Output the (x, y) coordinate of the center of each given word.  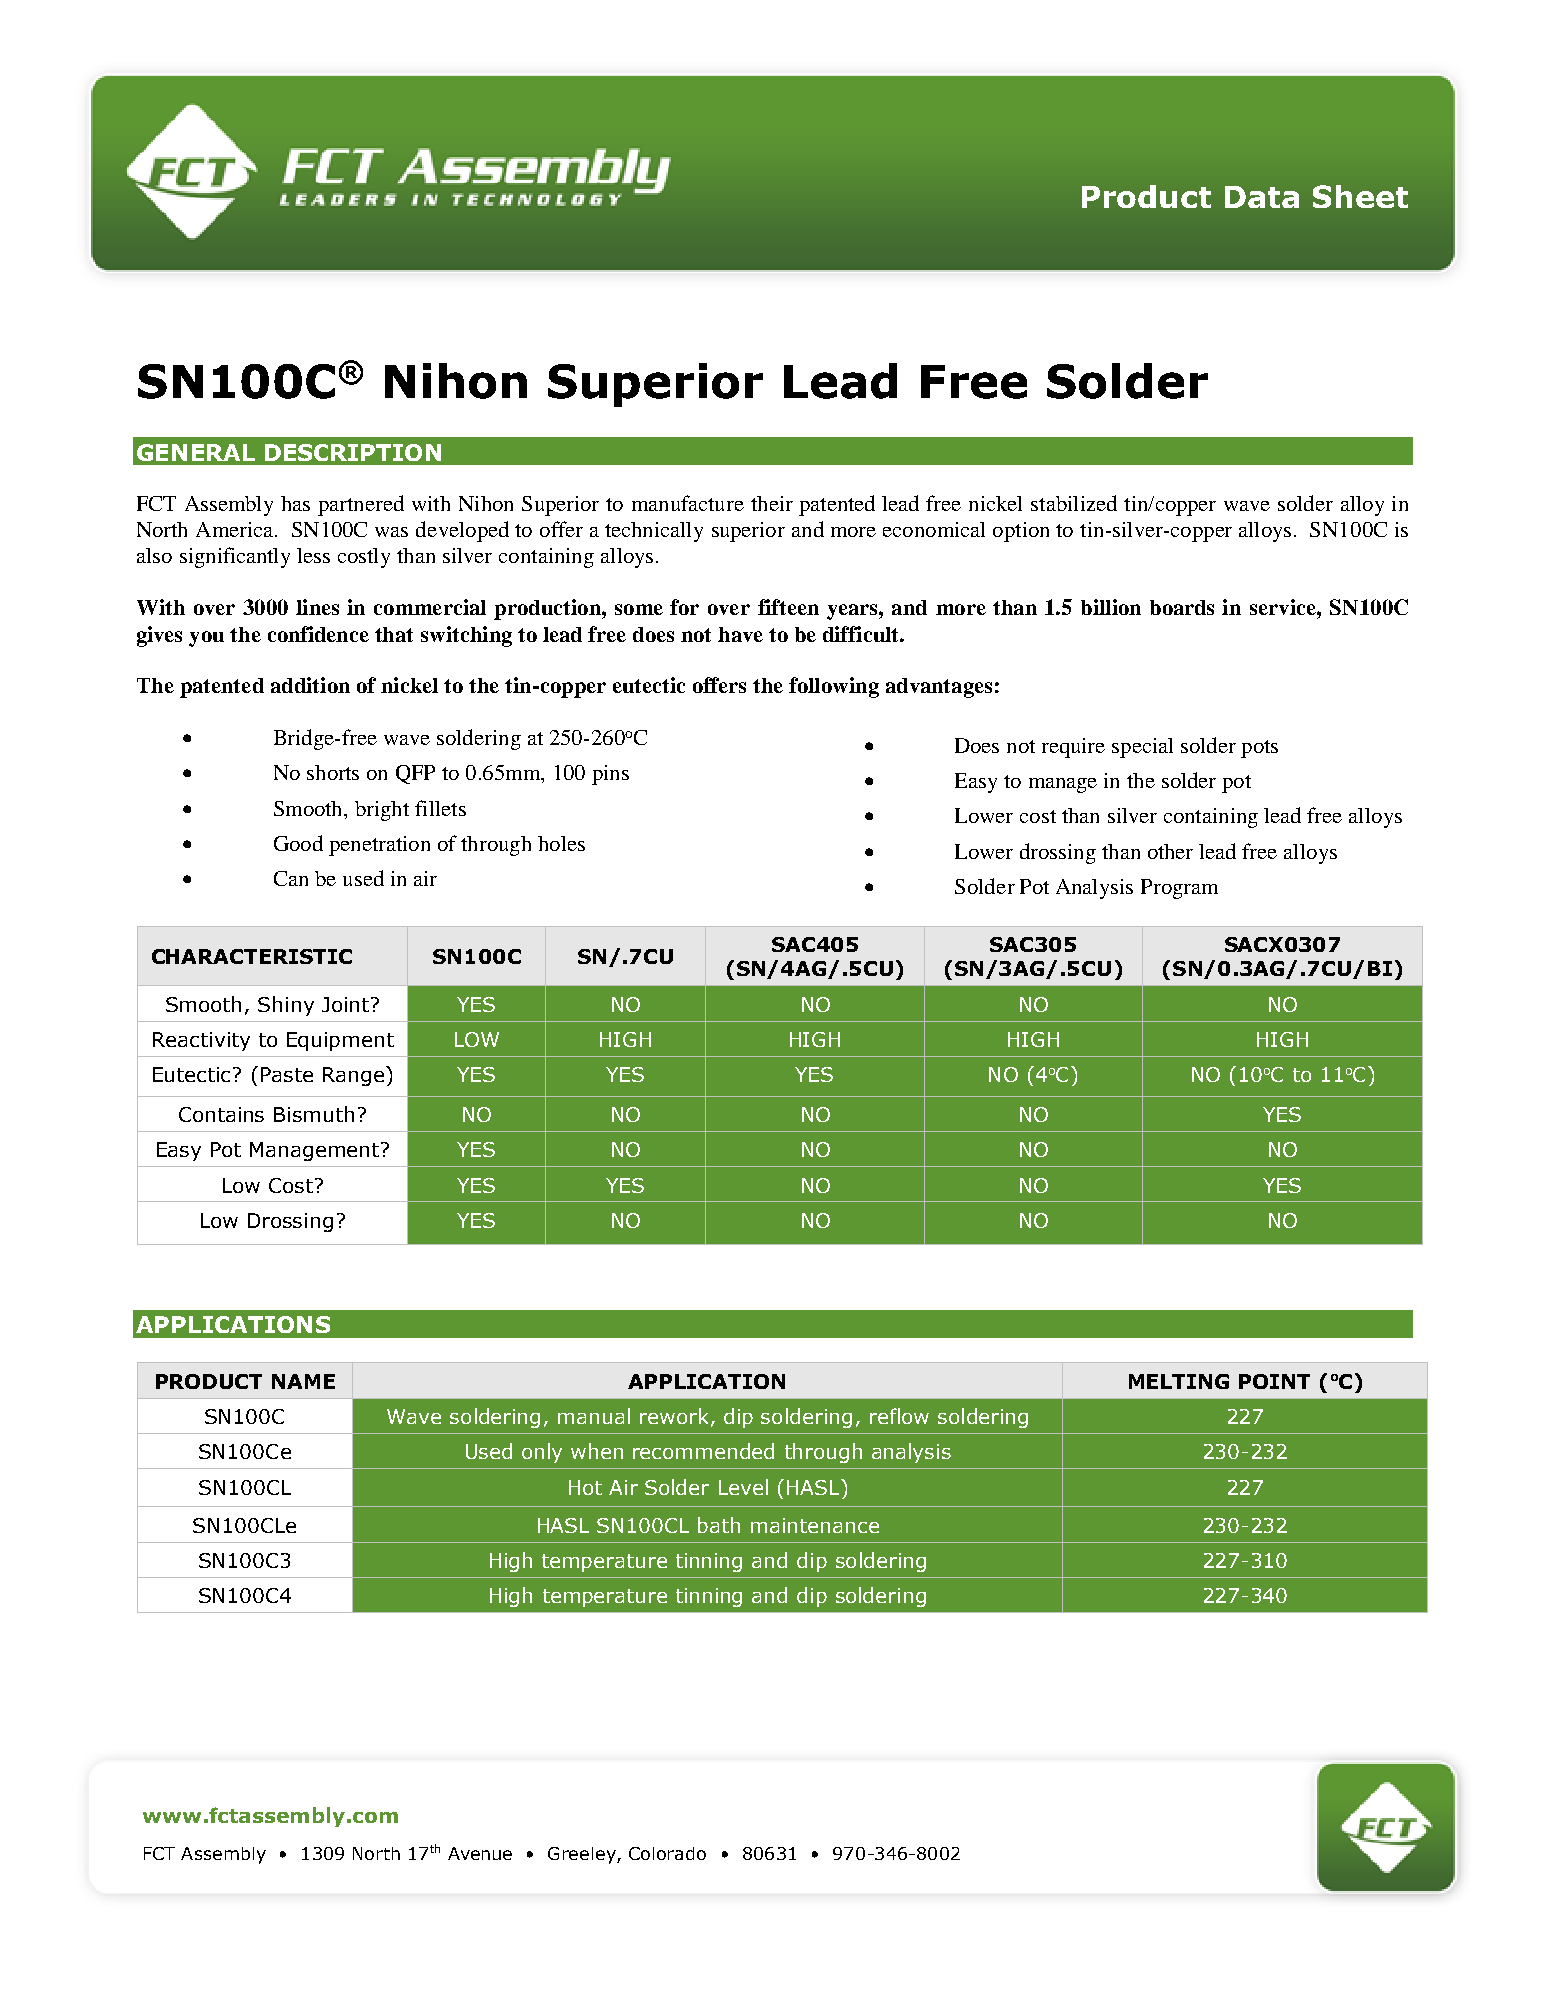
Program (1179, 889)
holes (561, 843)
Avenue (480, 1853)
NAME (303, 1381)
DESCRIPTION (353, 452)
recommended (703, 1451)
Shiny (286, 1006)
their (772, 503)
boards (1182, 607)
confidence (318, 634)
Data (1262, 197)
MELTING (1179, 1381)
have (740, 634)
